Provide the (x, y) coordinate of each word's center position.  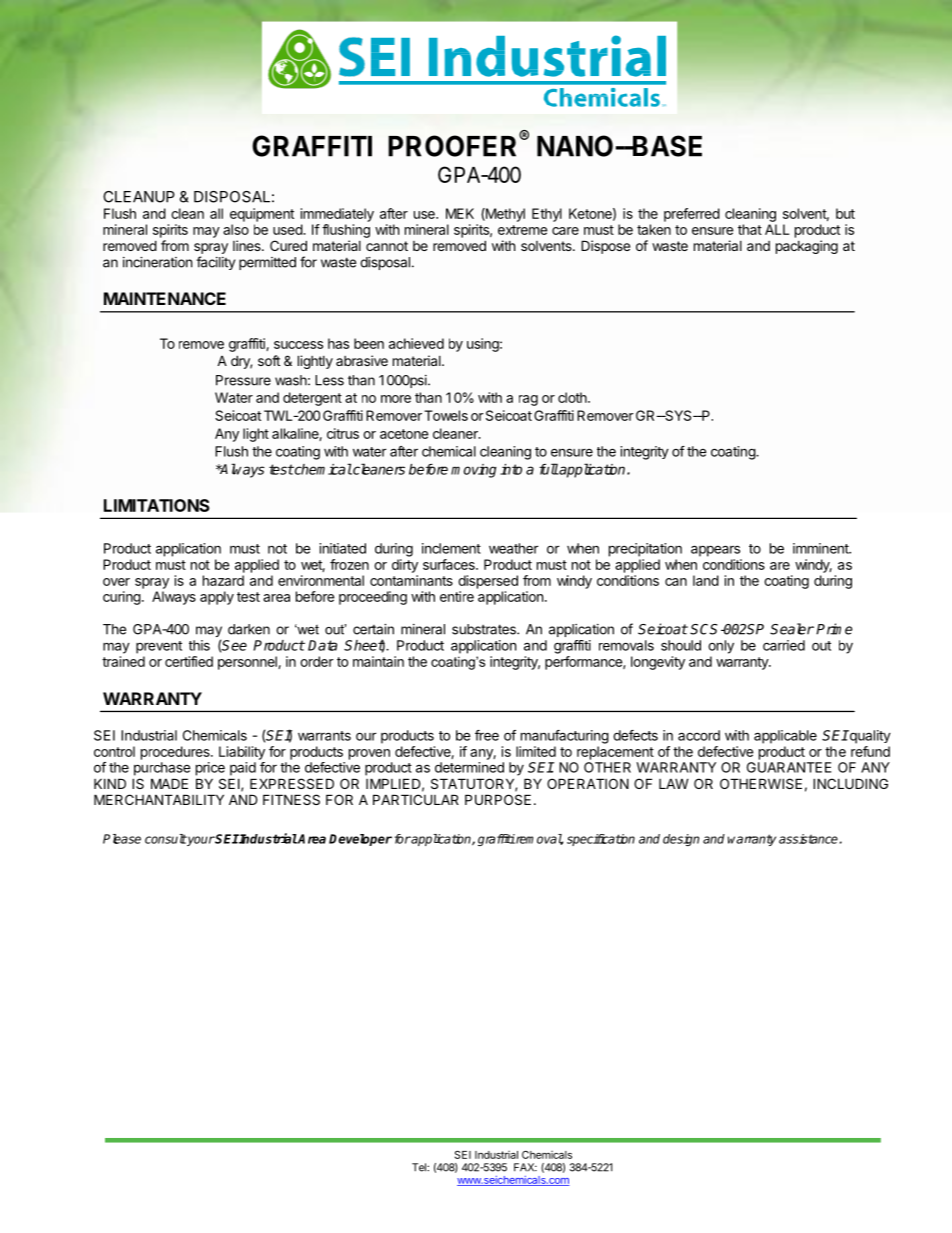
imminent (822, 548)
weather (514, 548)
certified (189, 661)
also (236, 229)
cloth (572, 397)
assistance (808, 839)
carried (784, 645)
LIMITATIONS (157, 505)
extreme (522, 230)
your (200, 841)
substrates (485, 629)
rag (528, 400)
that (750, 229)
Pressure (243, 380)
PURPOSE (498, 799)
